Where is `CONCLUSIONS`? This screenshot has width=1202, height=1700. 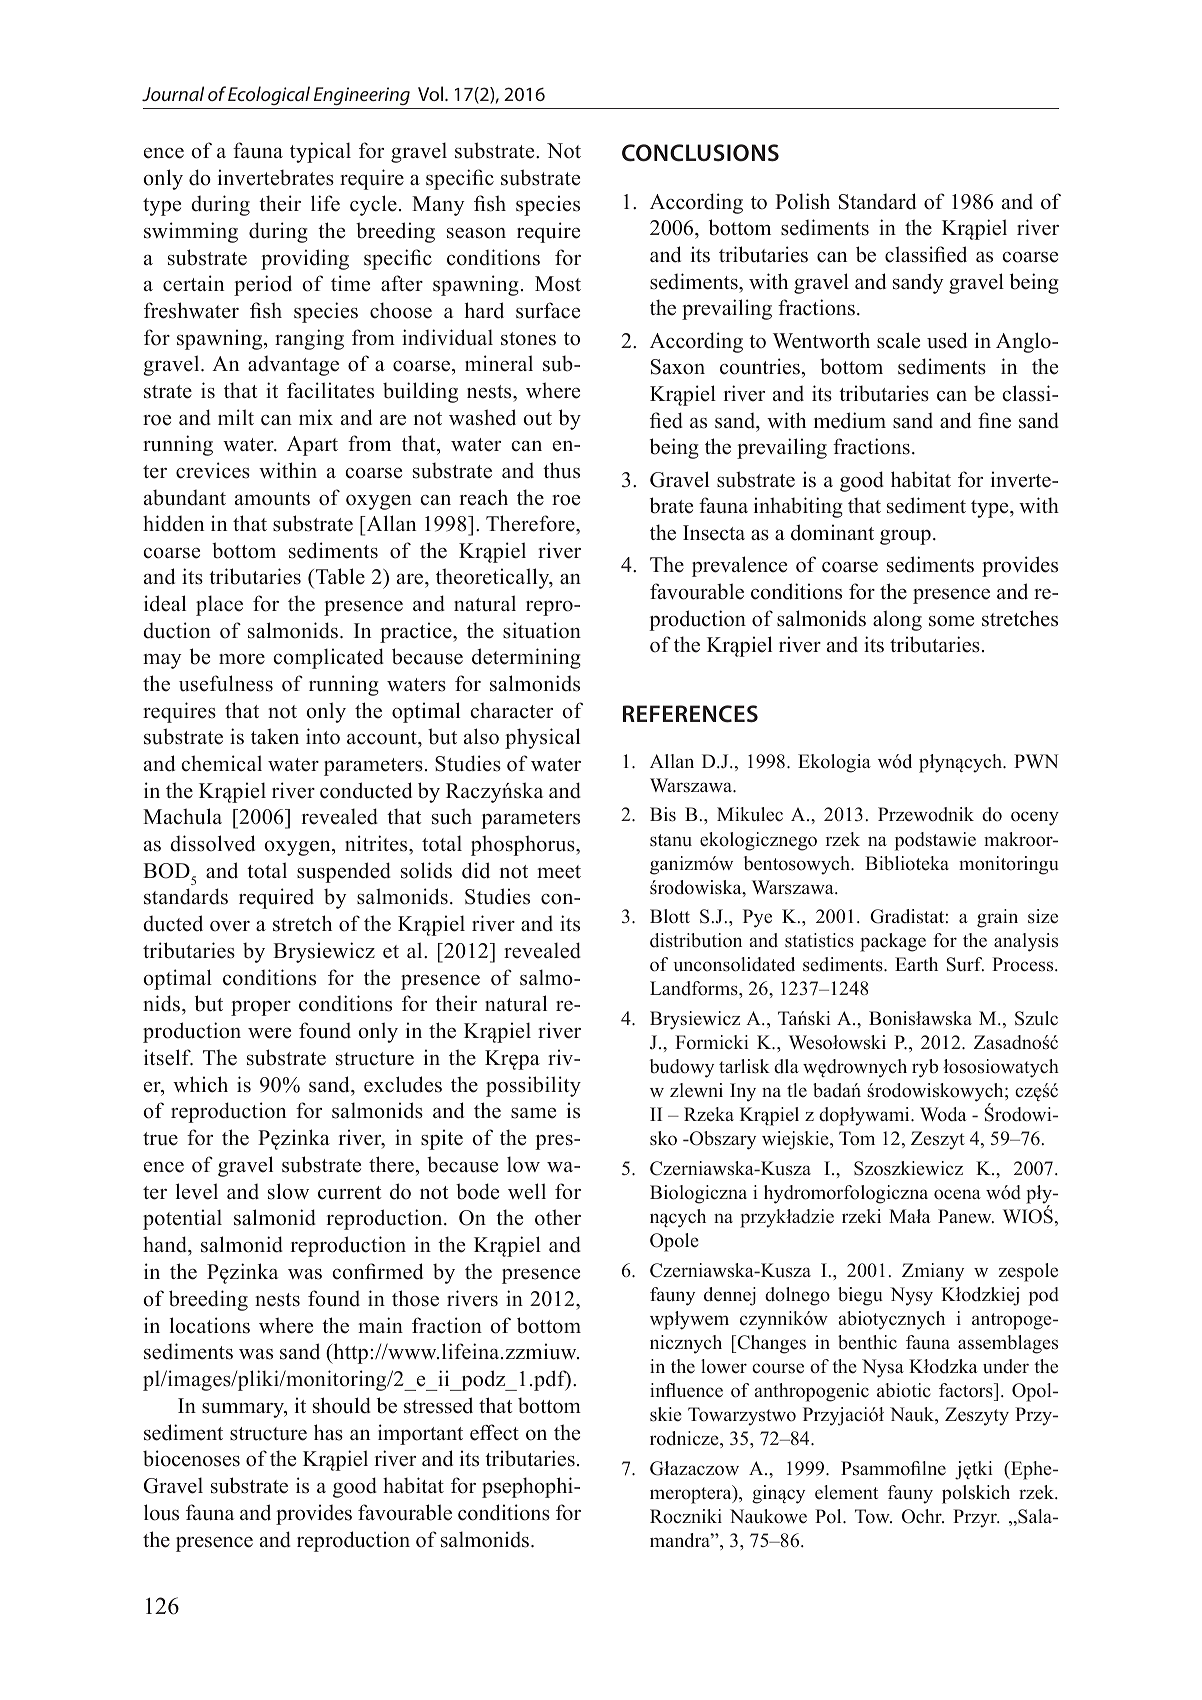 CONCLUSIONS is located at coordinates (700, 153).
